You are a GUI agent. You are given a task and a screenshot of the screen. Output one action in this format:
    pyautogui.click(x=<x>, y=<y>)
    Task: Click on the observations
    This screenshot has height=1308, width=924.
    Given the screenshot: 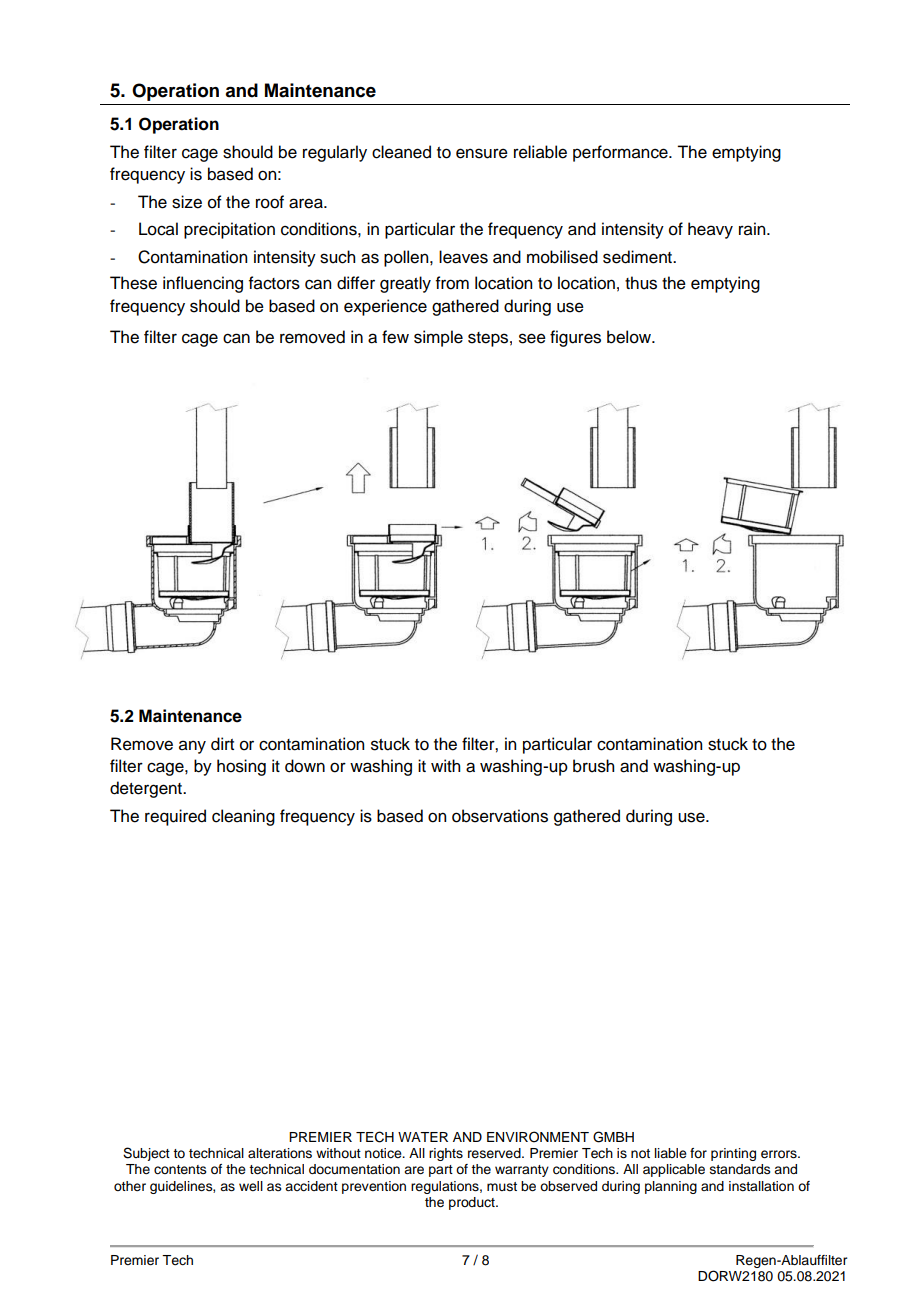 What is the action you would take?
    pyautogui.click(x=500, y=816)
